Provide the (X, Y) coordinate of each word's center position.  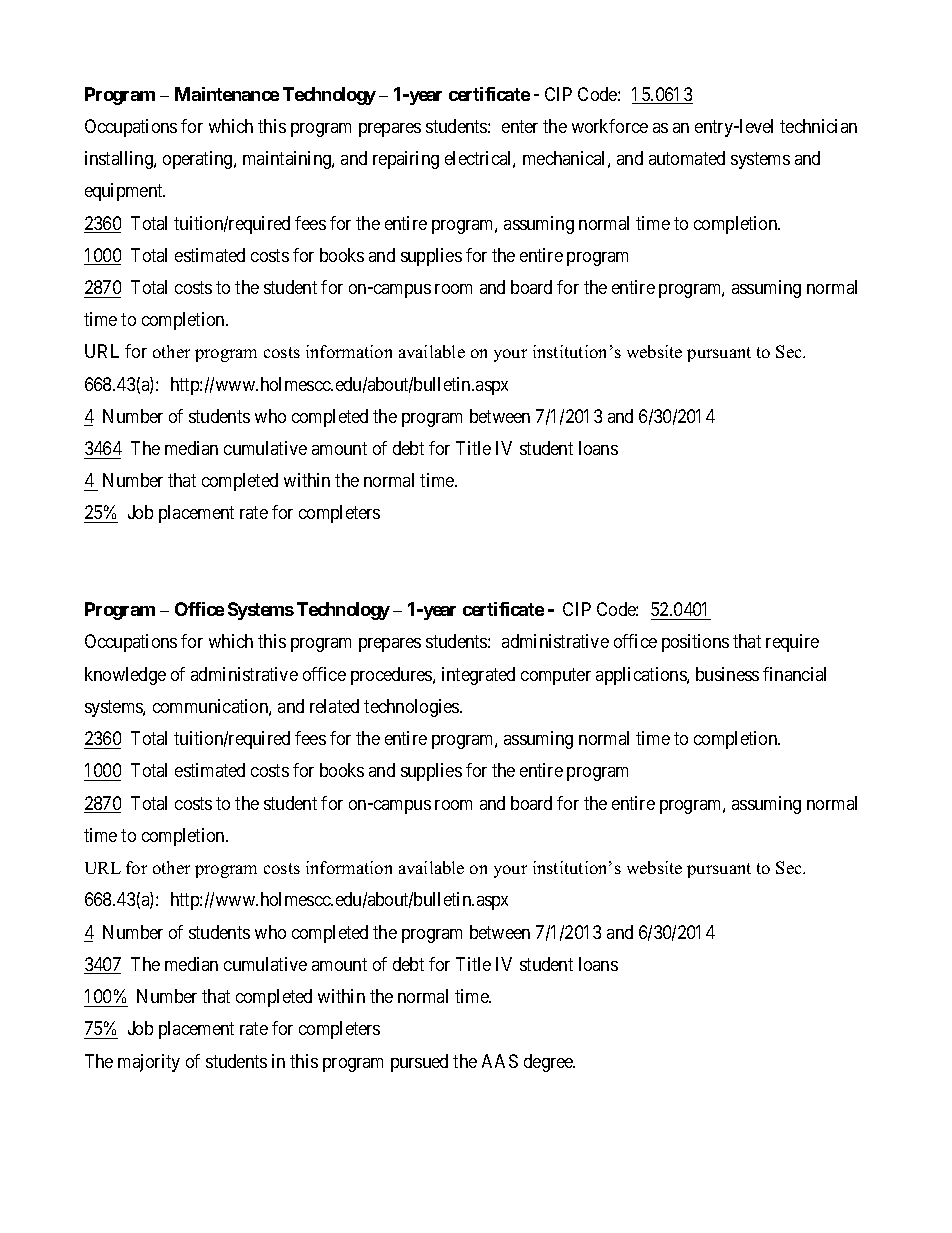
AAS (500, 1061)
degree (549, 1063)
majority (149, 1063)
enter (520, 126)
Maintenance (227, 94)
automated (687, 158)
